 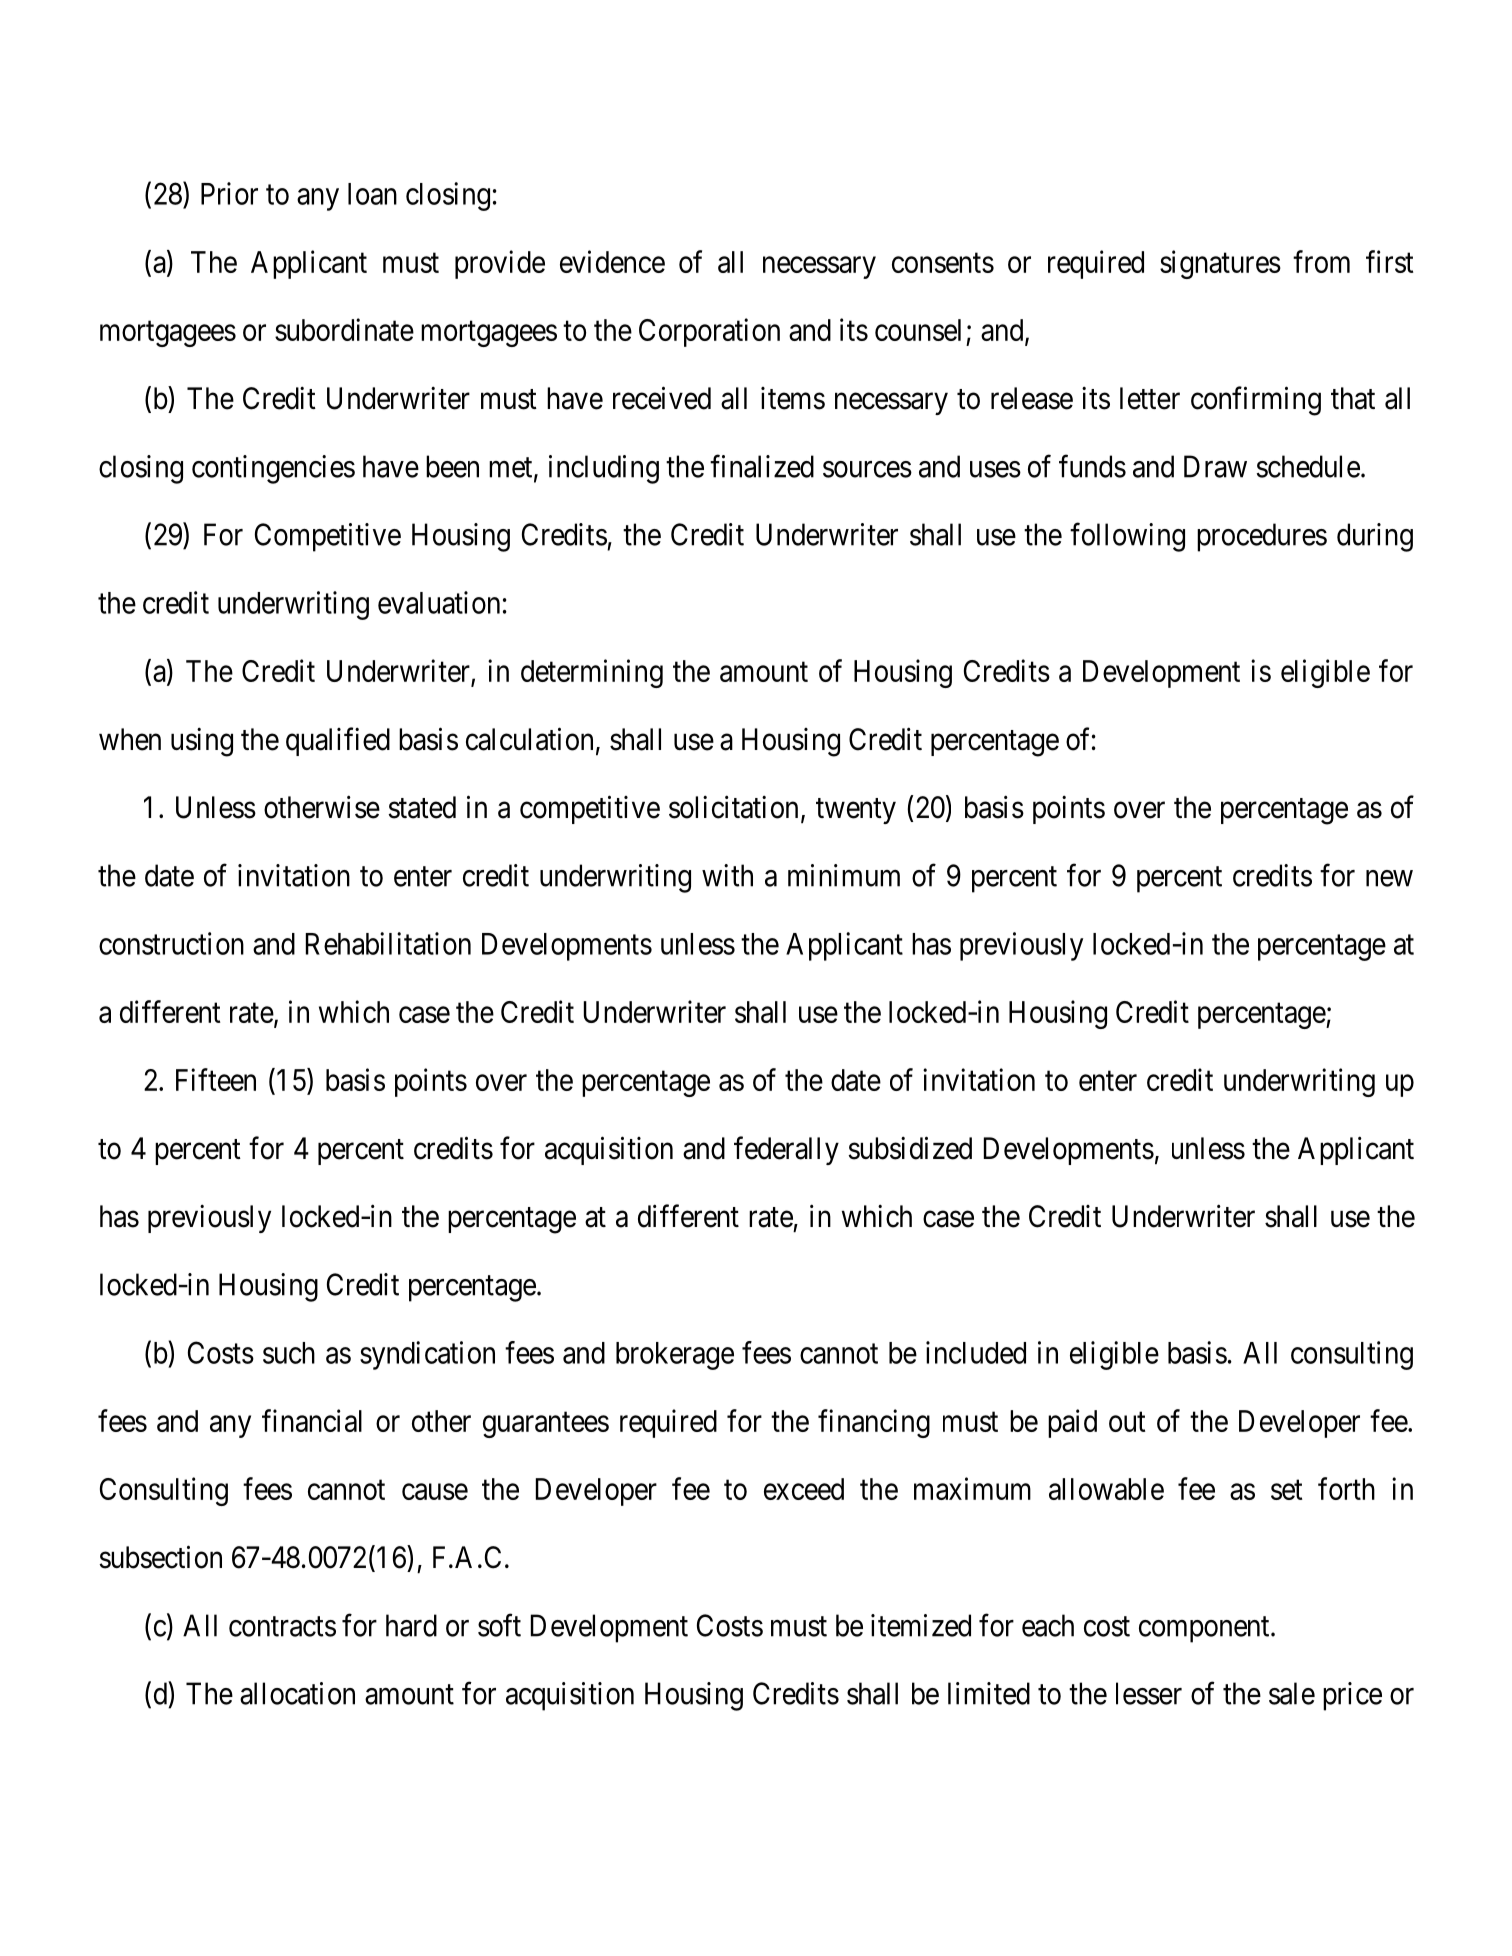 I want to click on federally, so click(x=786, y=1150).
